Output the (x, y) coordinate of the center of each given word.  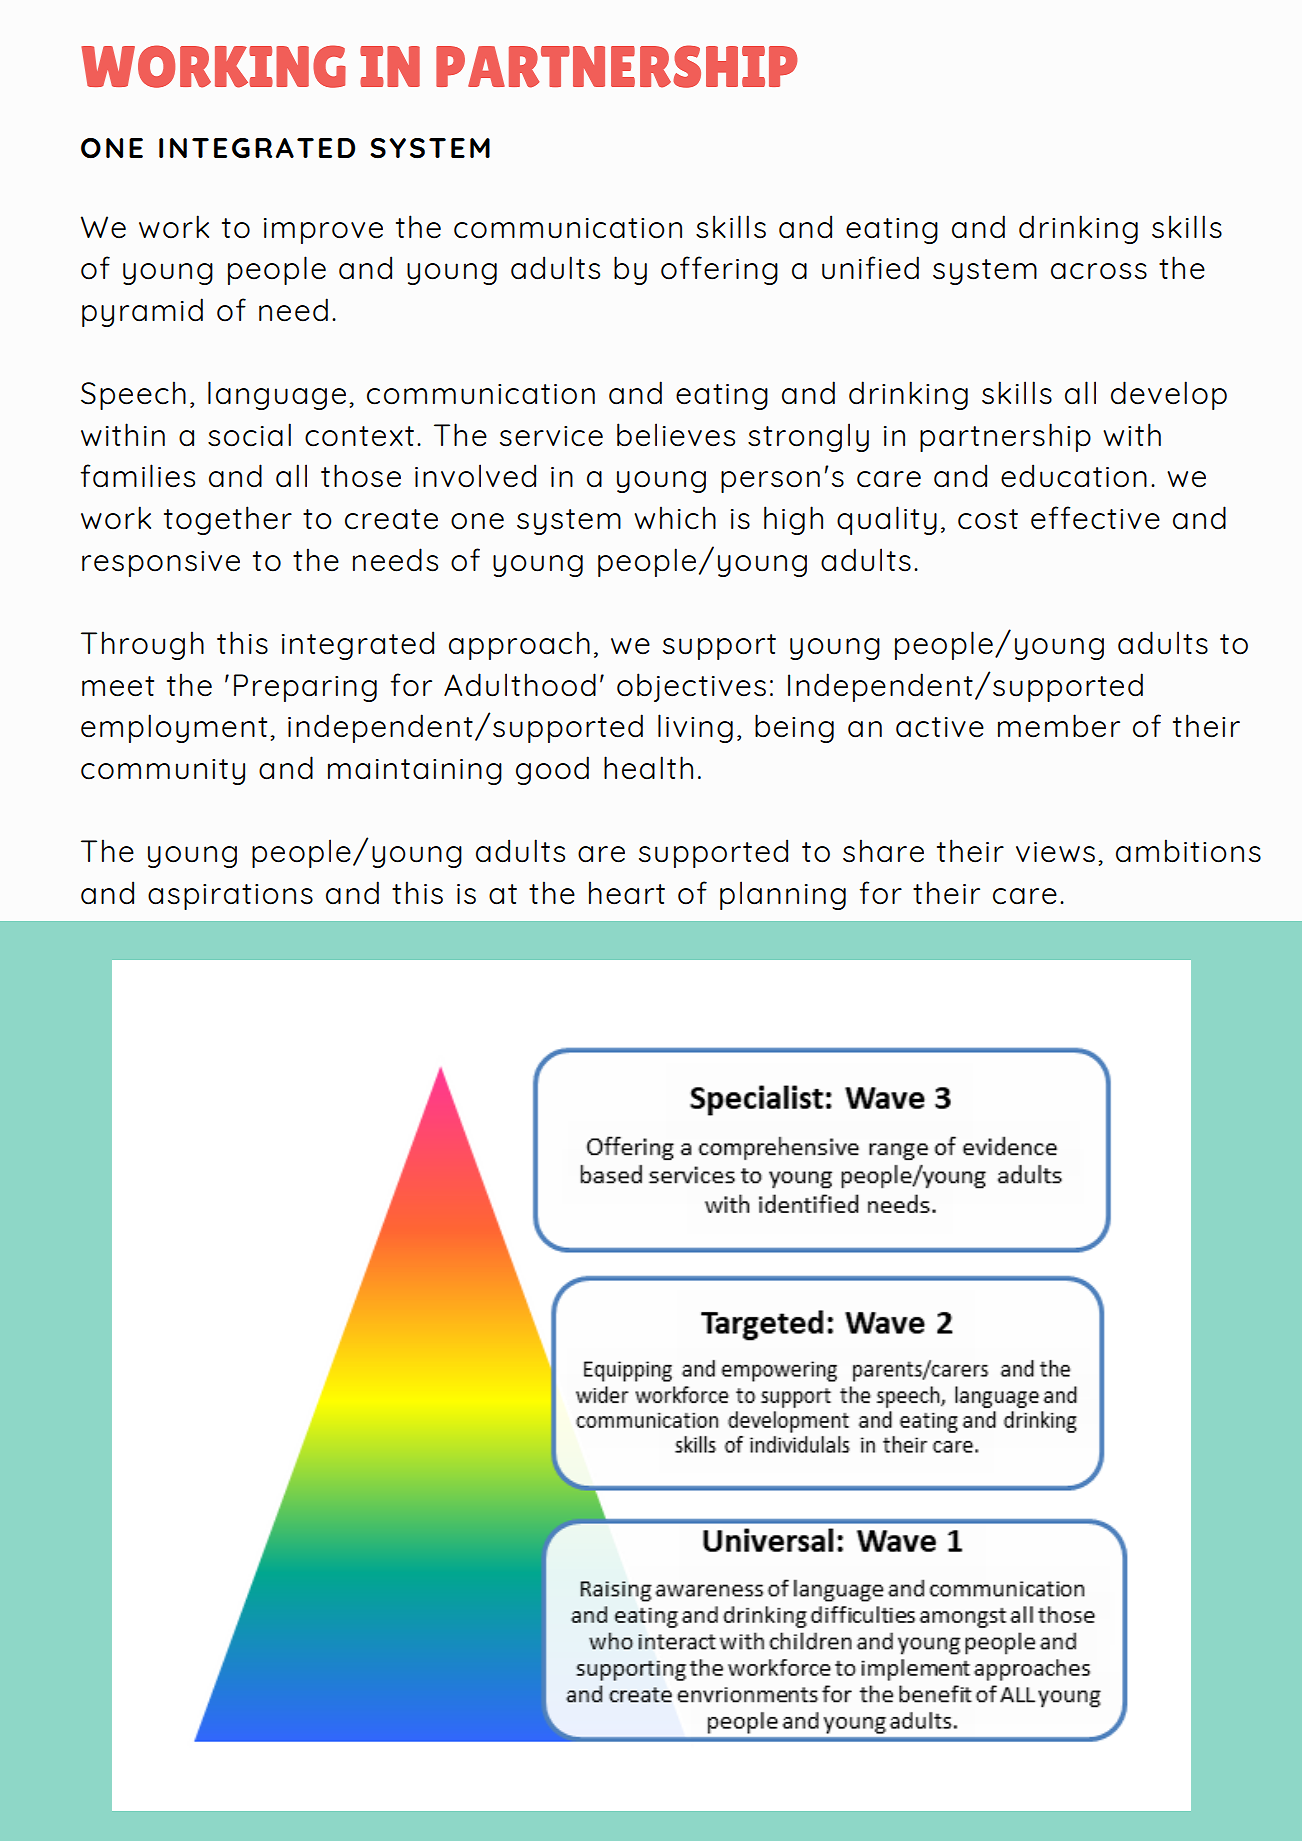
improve (323, 231)
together (228, 520)
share (883, 851)
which (675, 518)
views (1055, 852)
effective (1095, 518)
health (648, 768)
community (163, 772)
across (1099, 271)
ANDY (1038, 1375)
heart (627, 893)
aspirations (230, 897)
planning (783, 895)
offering (719, 270)
